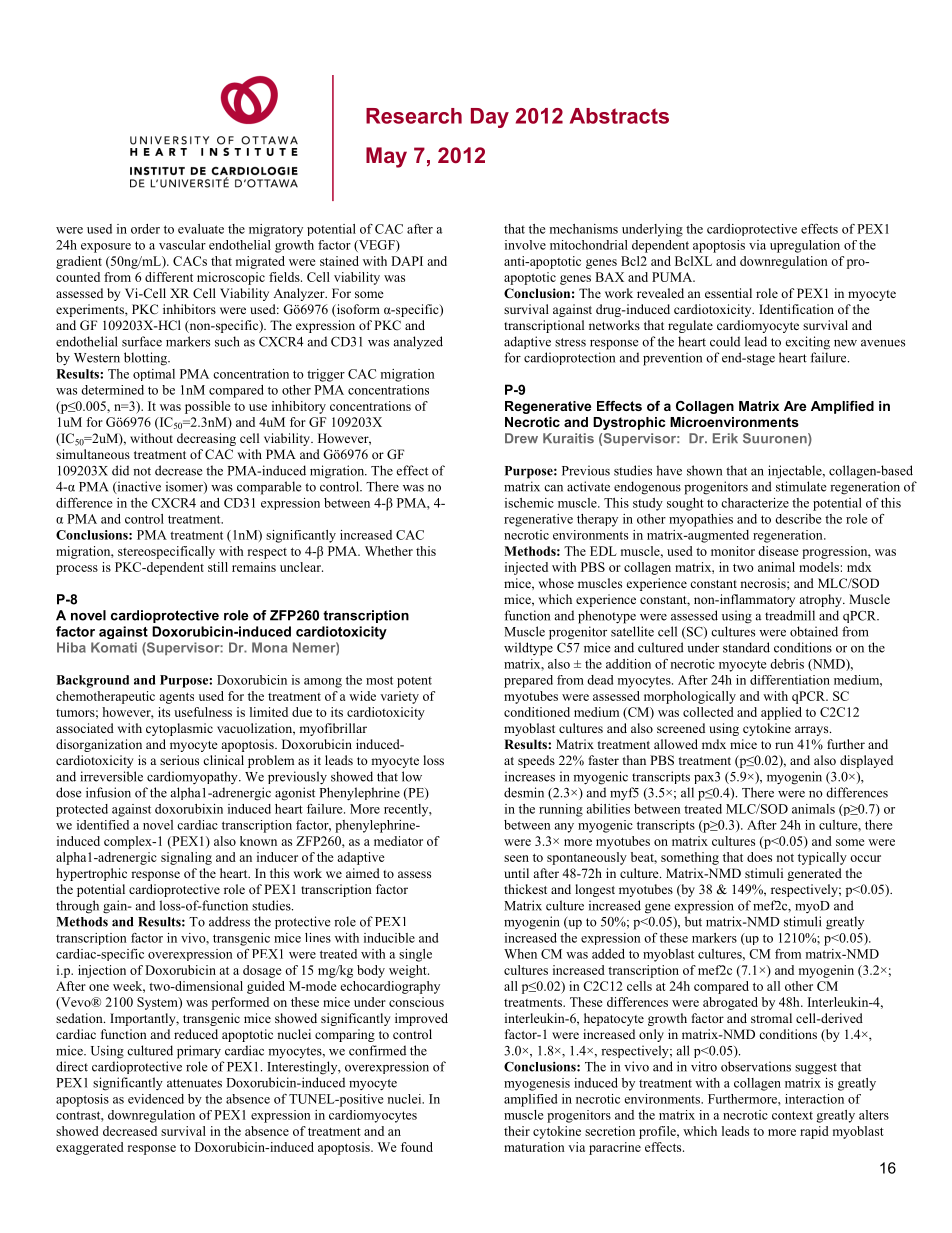  I want to click on optimal, so click(154, 375).
